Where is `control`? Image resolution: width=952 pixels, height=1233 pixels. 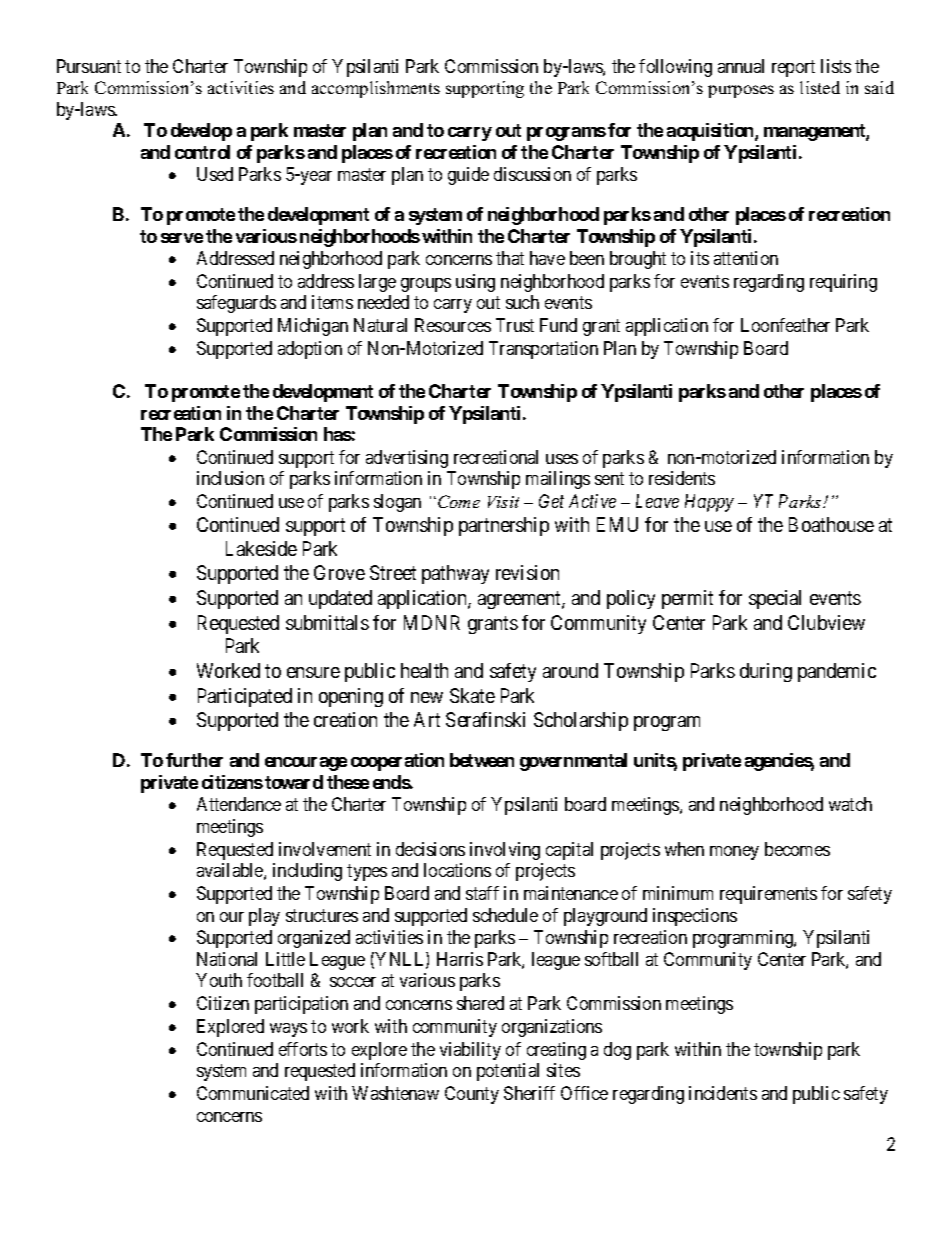
control is located at coordinates (202, 152).
